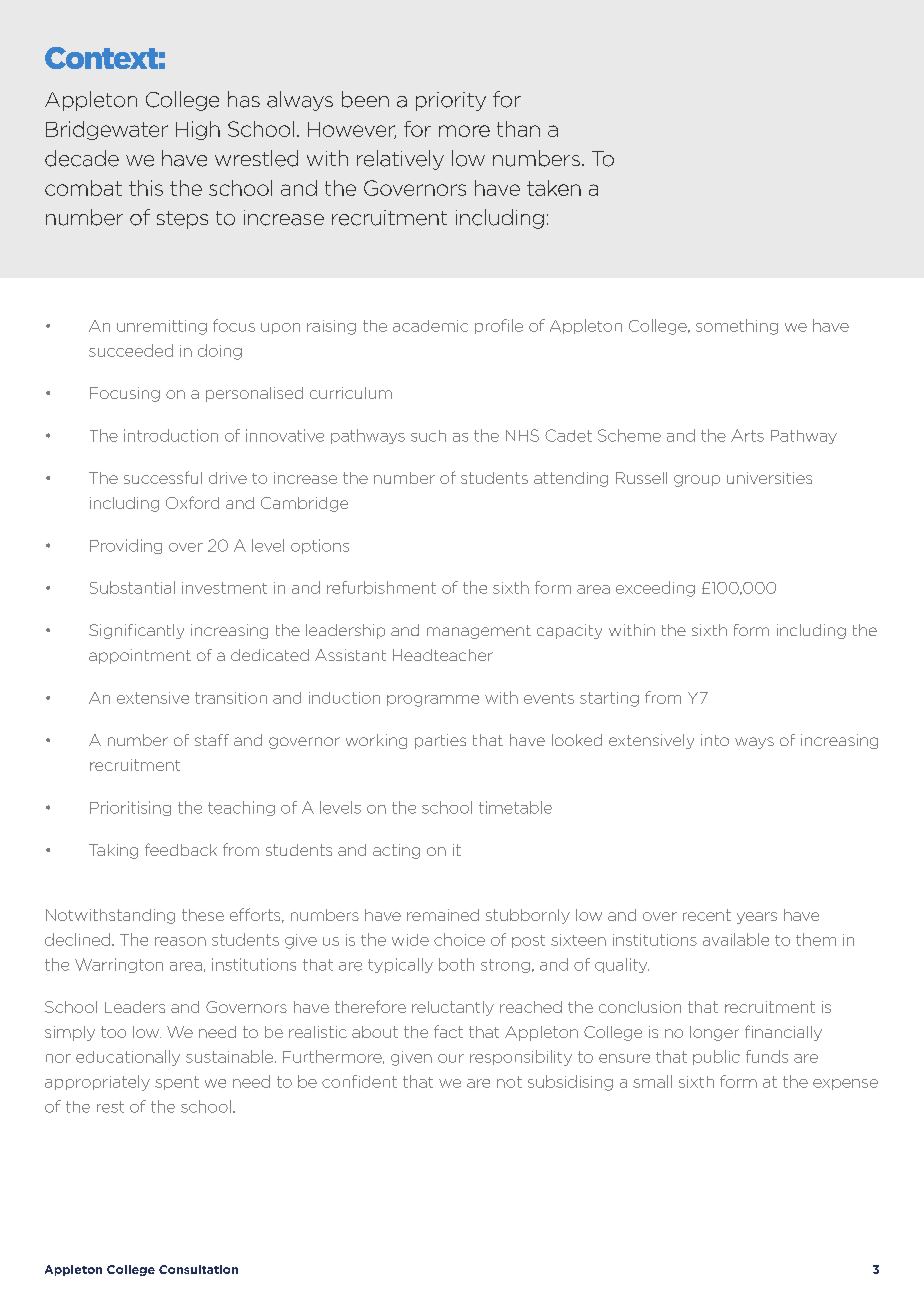  Describe the element at coordinates (715, 740) in the document. I see `into` at that location.
